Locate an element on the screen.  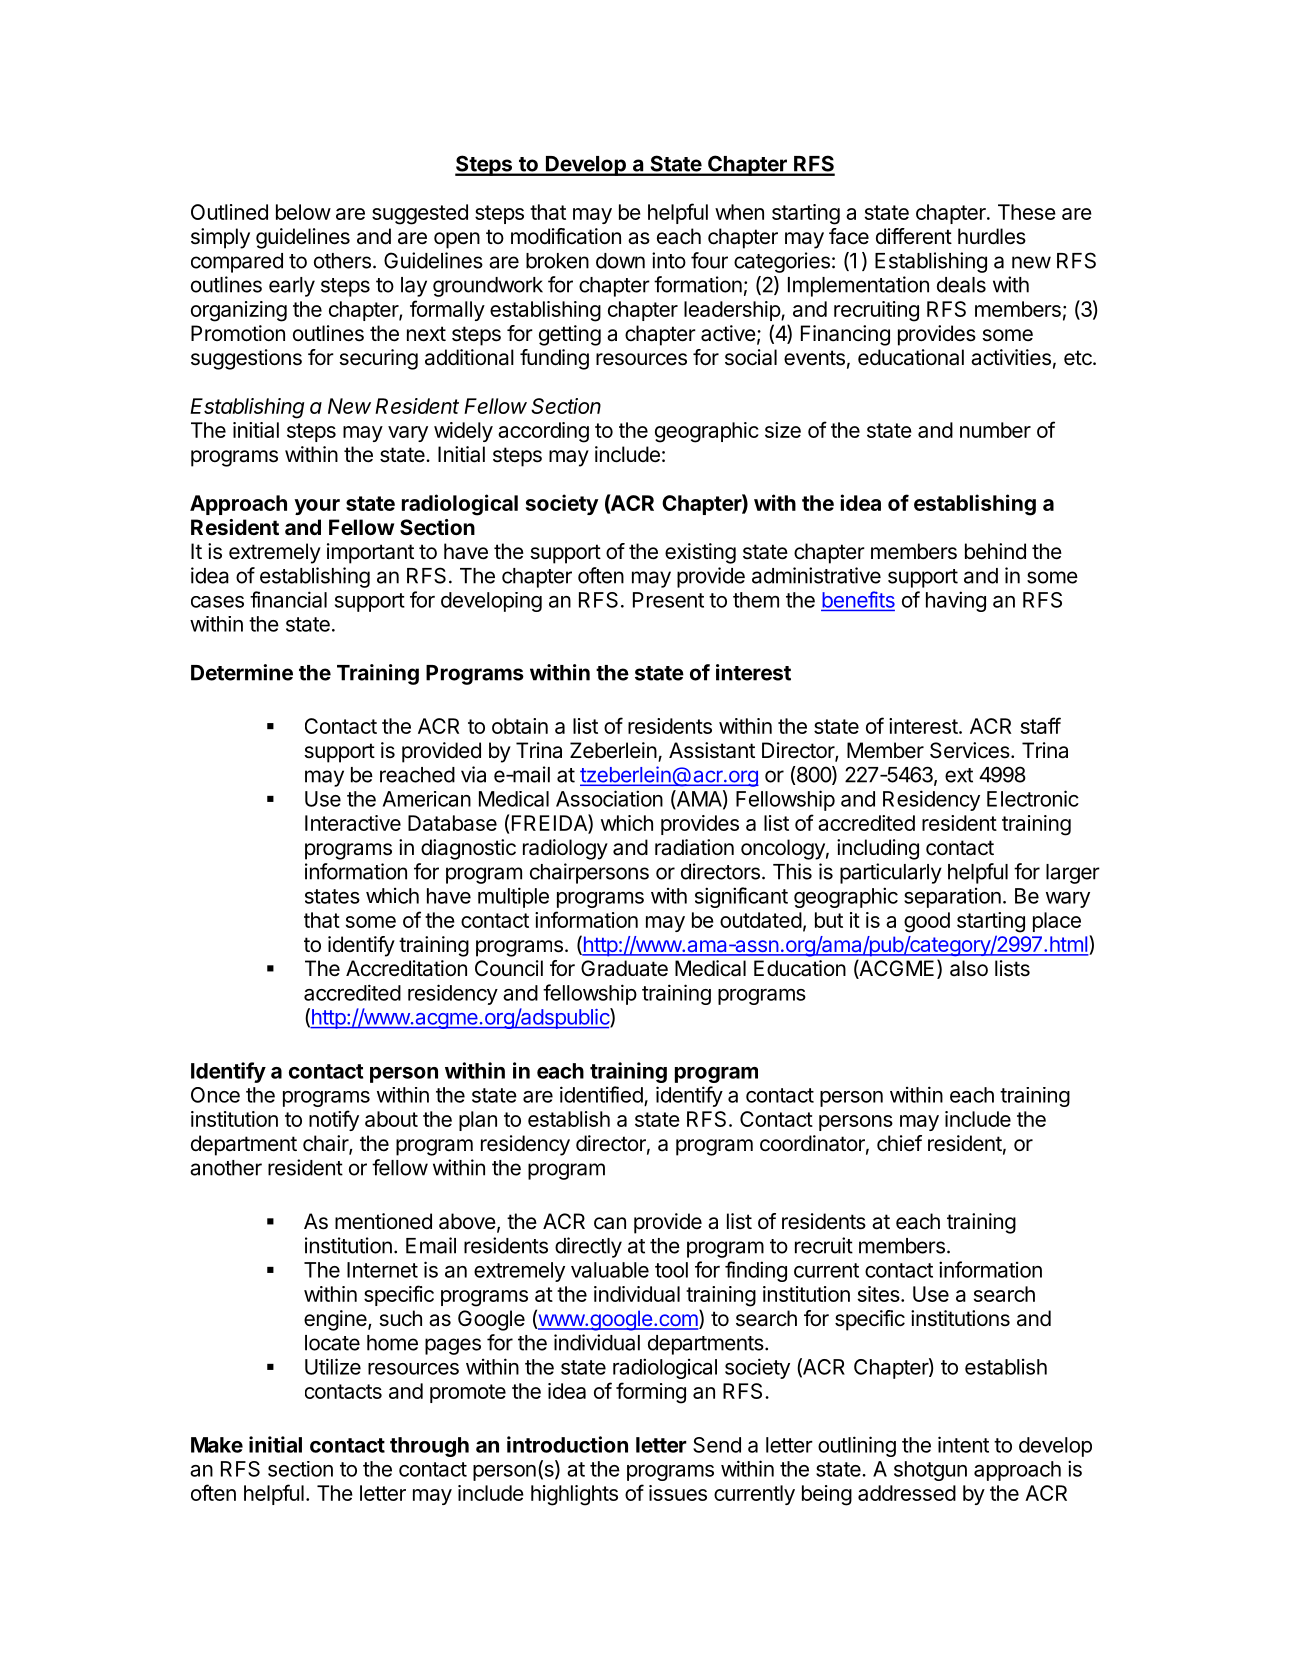
issues is located at coordinates (678, 1493).
